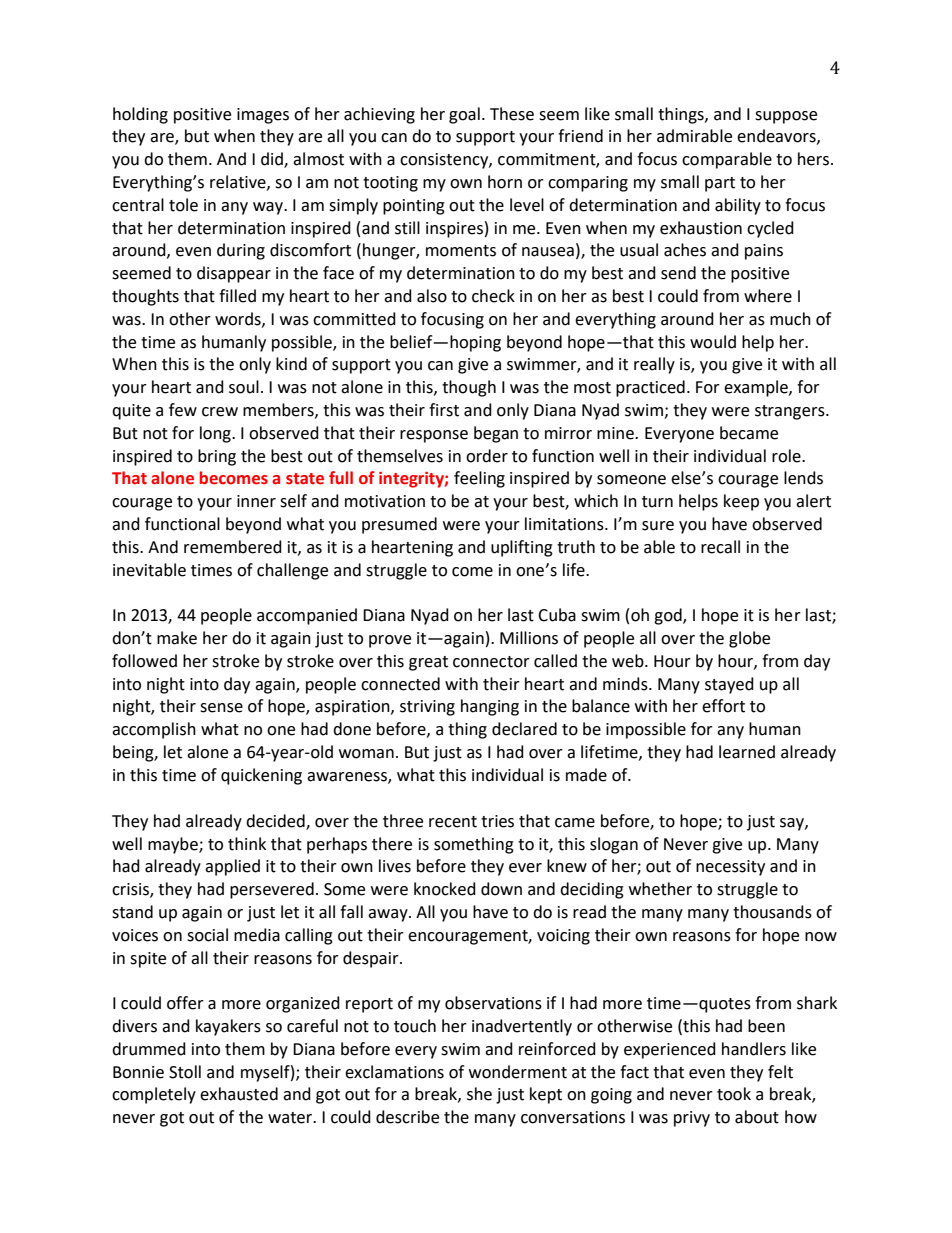  I want to click on Millions, so click(529, 638).
